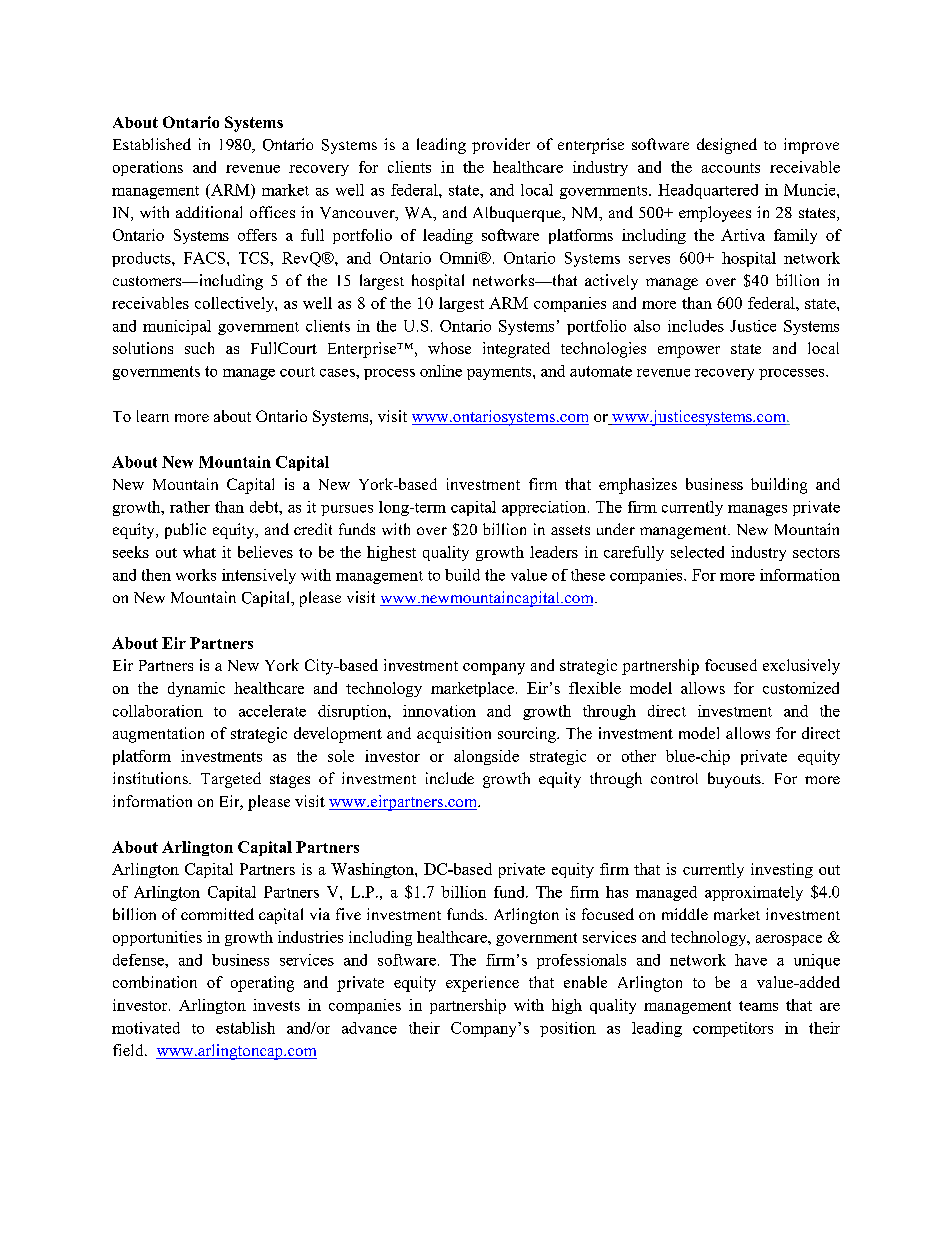 The height and width of the screenshot is (1233, 952). Describe the element at coordinates (735, 780) in the screenshot. I see `buyouts` at that location.
